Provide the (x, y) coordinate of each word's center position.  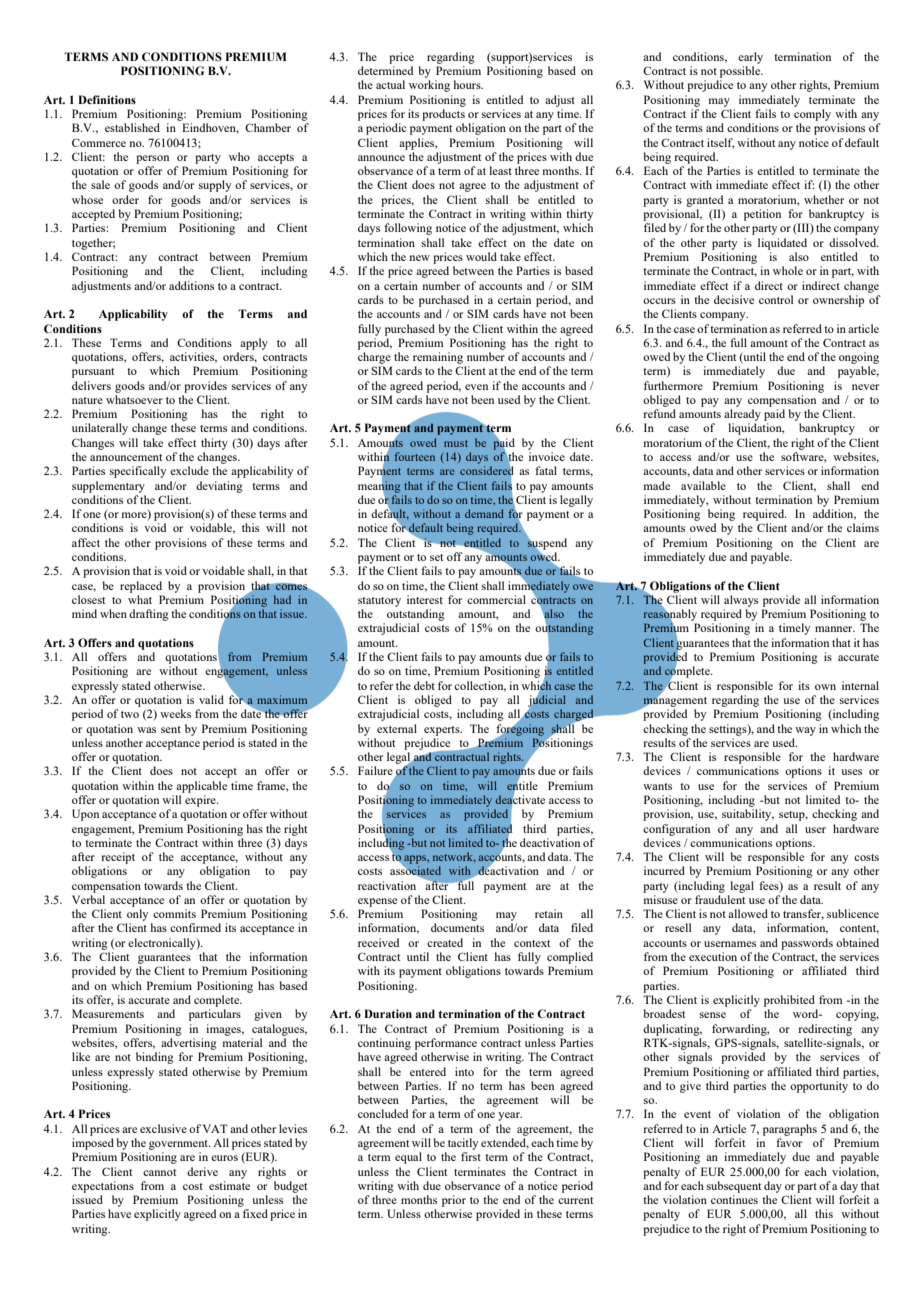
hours (468, 84)
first (471, 1156)
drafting (149, 615)
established (132, 127)
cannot (159, 1172)
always (741, 601)
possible (741, 72)
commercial (496, 599)
